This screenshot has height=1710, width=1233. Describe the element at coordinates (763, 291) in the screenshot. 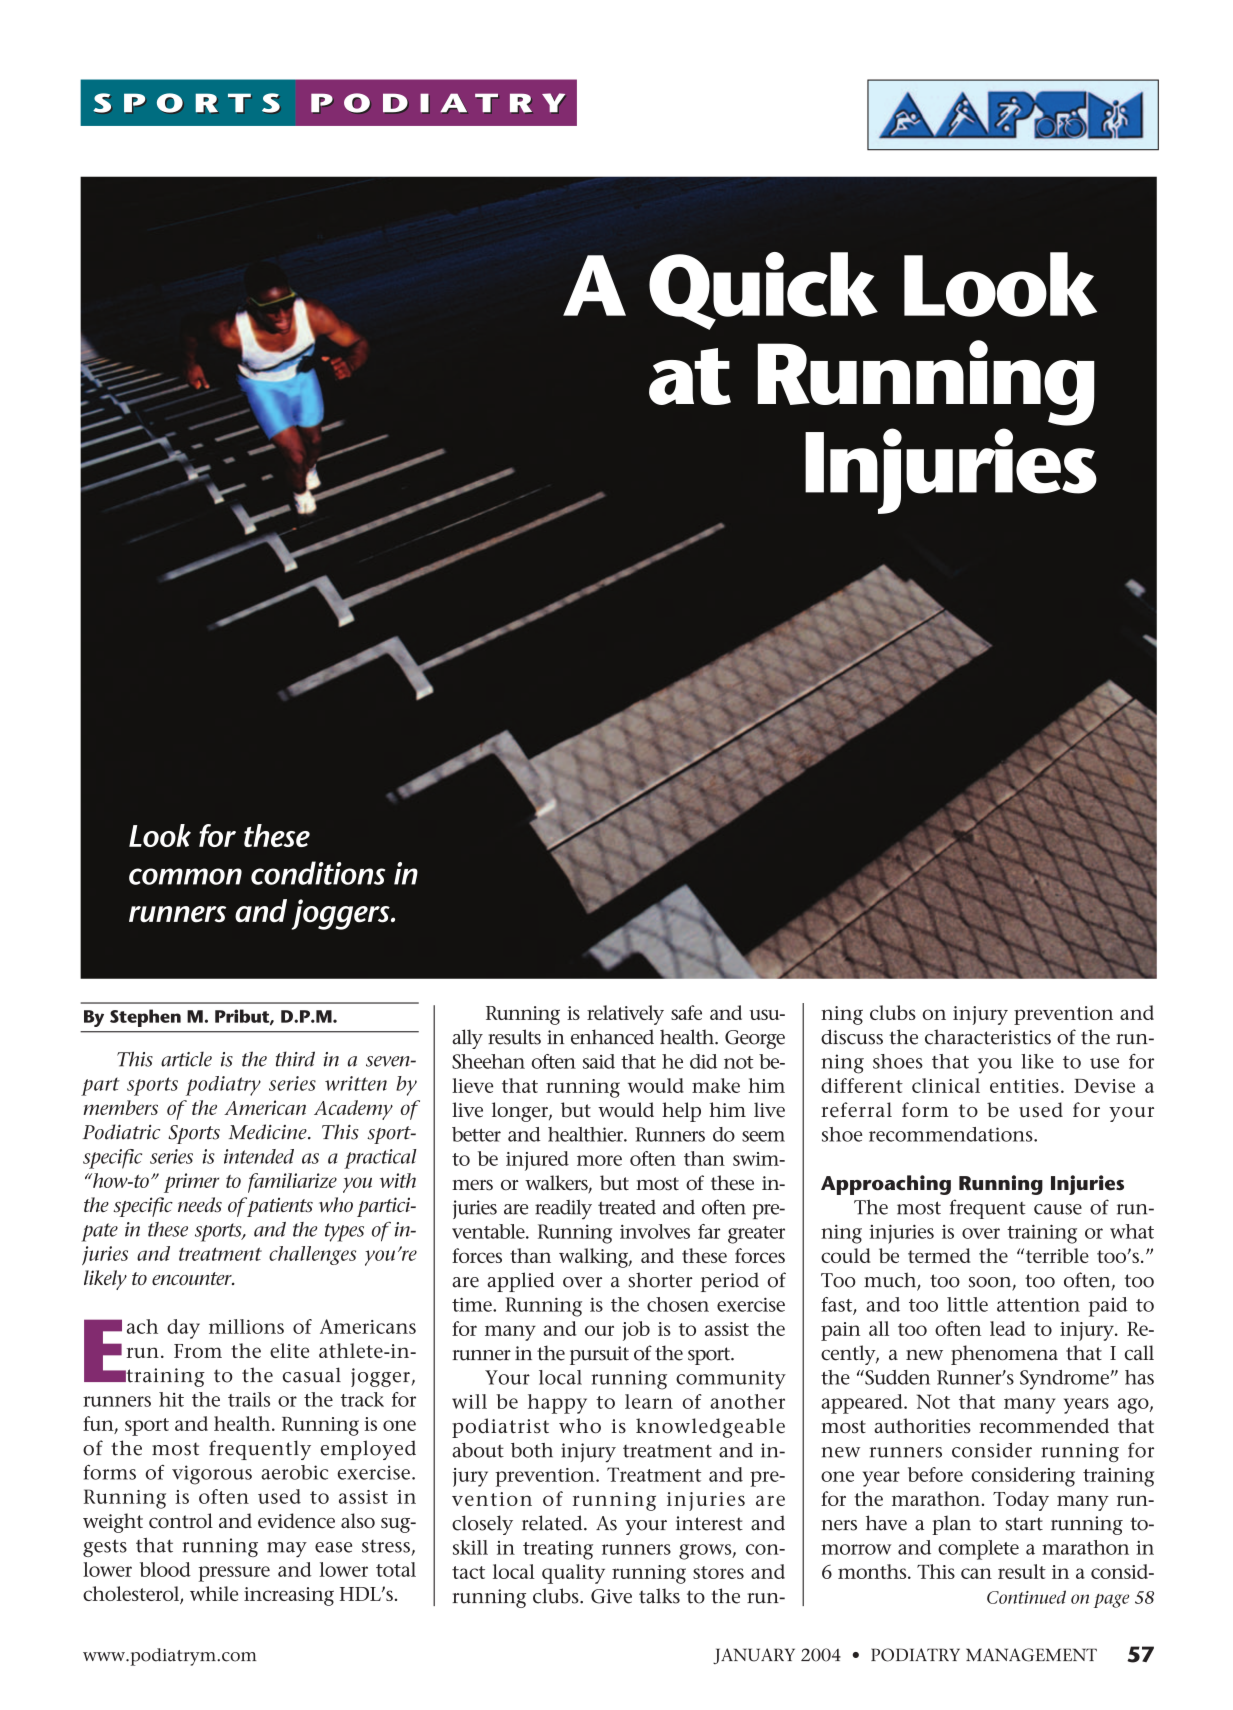

I see `Quick` at that location.
